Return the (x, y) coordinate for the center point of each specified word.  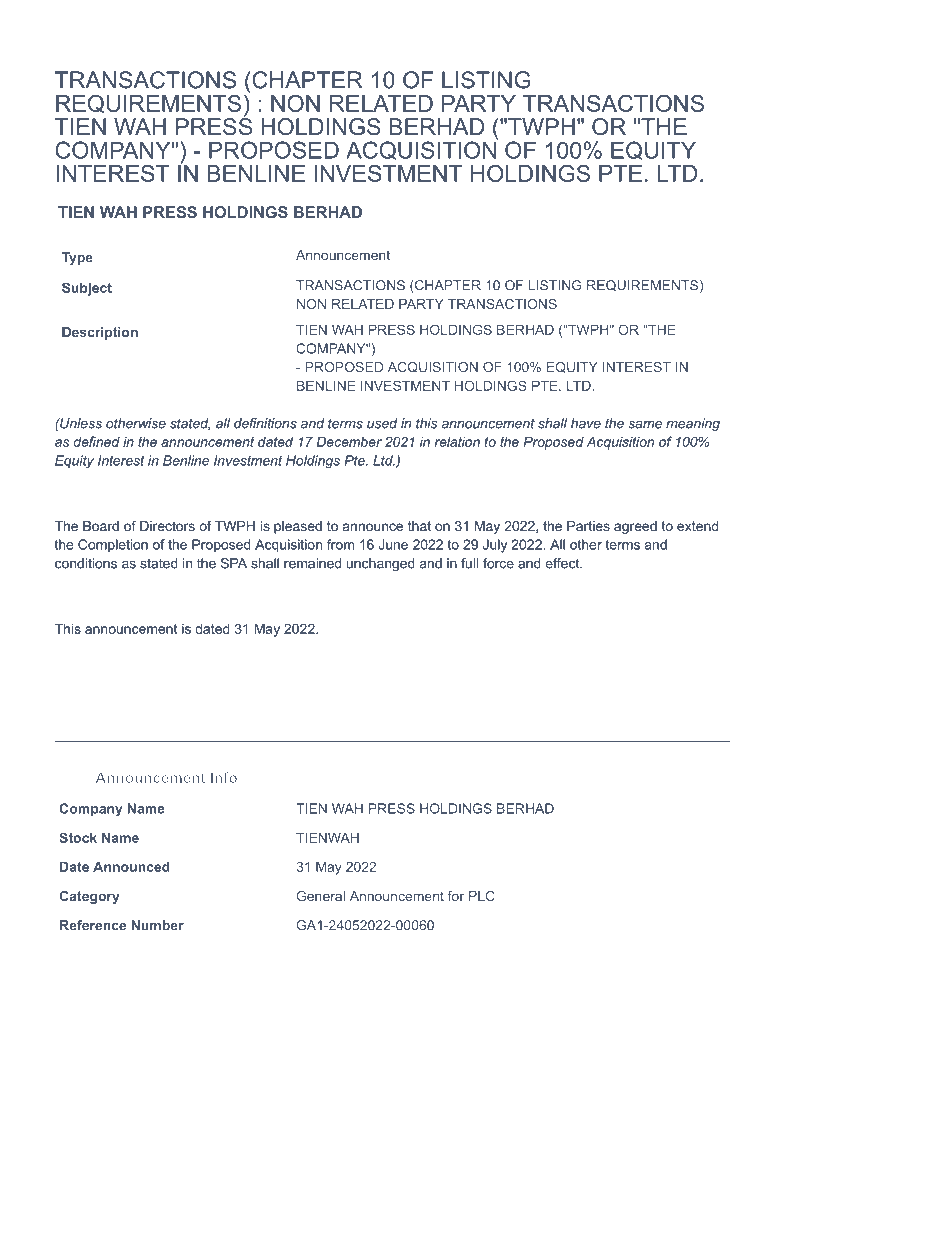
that (419, 526)
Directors (167, 526)
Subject (87, 289)
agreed (635, 527)
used (382, 423)
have (586, 423)
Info (224, 777)
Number (158, 925)
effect (563, 563)
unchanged (381, 564)
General (321, 896)
